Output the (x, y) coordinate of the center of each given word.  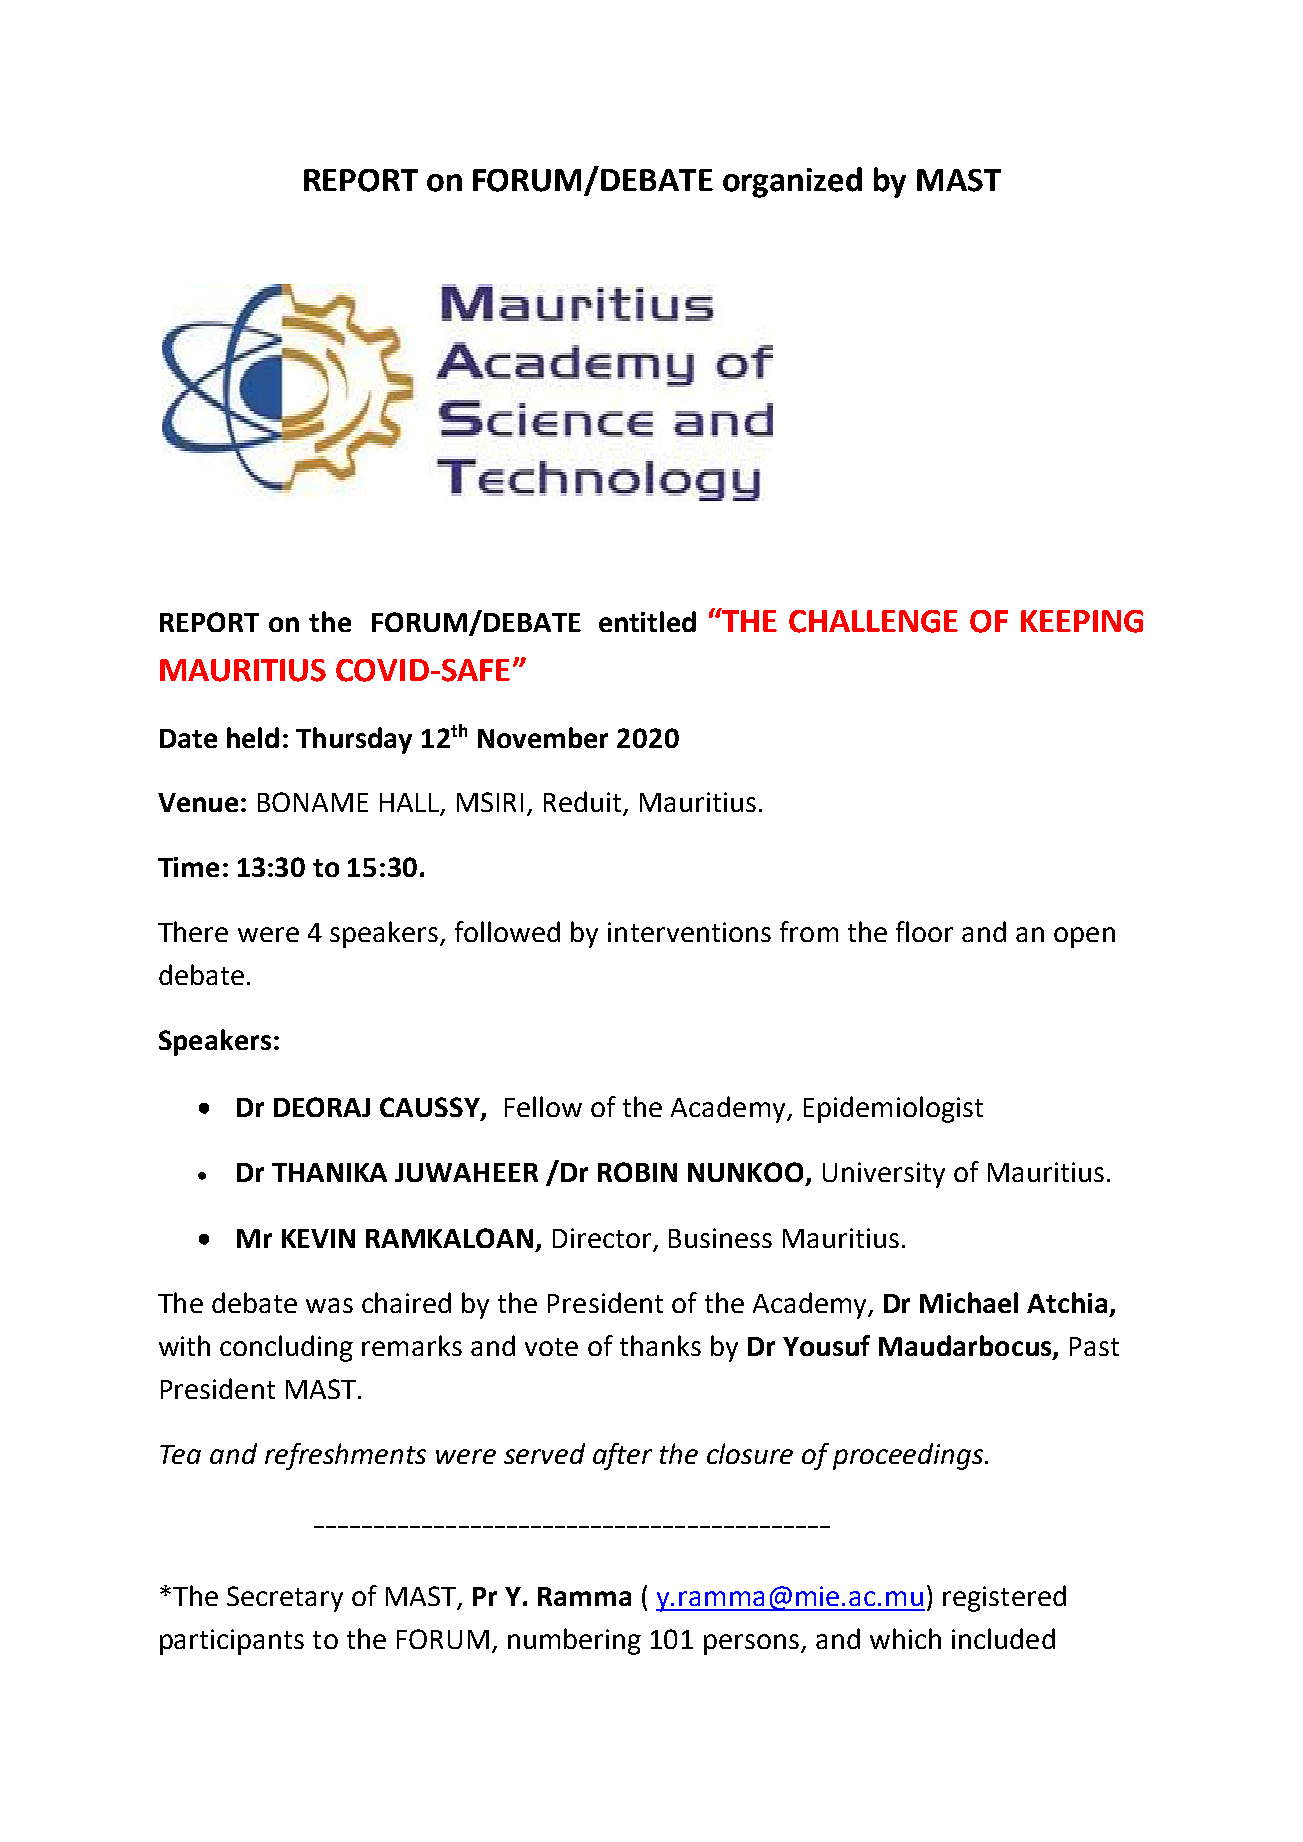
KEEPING (1082, 621)
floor (924, 931)
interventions (689, 932)
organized (792, 182)
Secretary (285, 1599)
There (193, 931)
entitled (647, 621)
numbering (574, 1641)
